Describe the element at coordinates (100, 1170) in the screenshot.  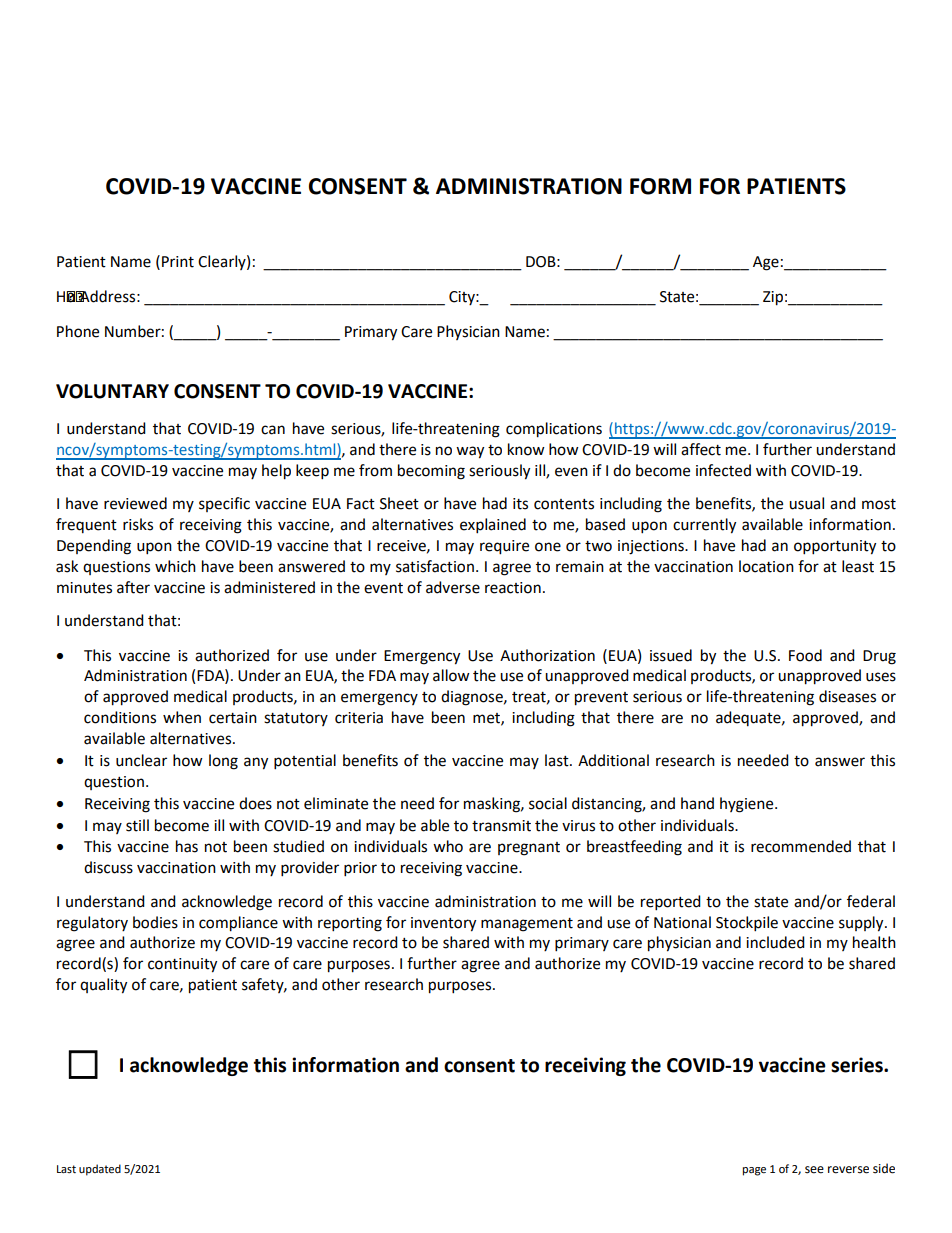
I see `updated` at that location.
